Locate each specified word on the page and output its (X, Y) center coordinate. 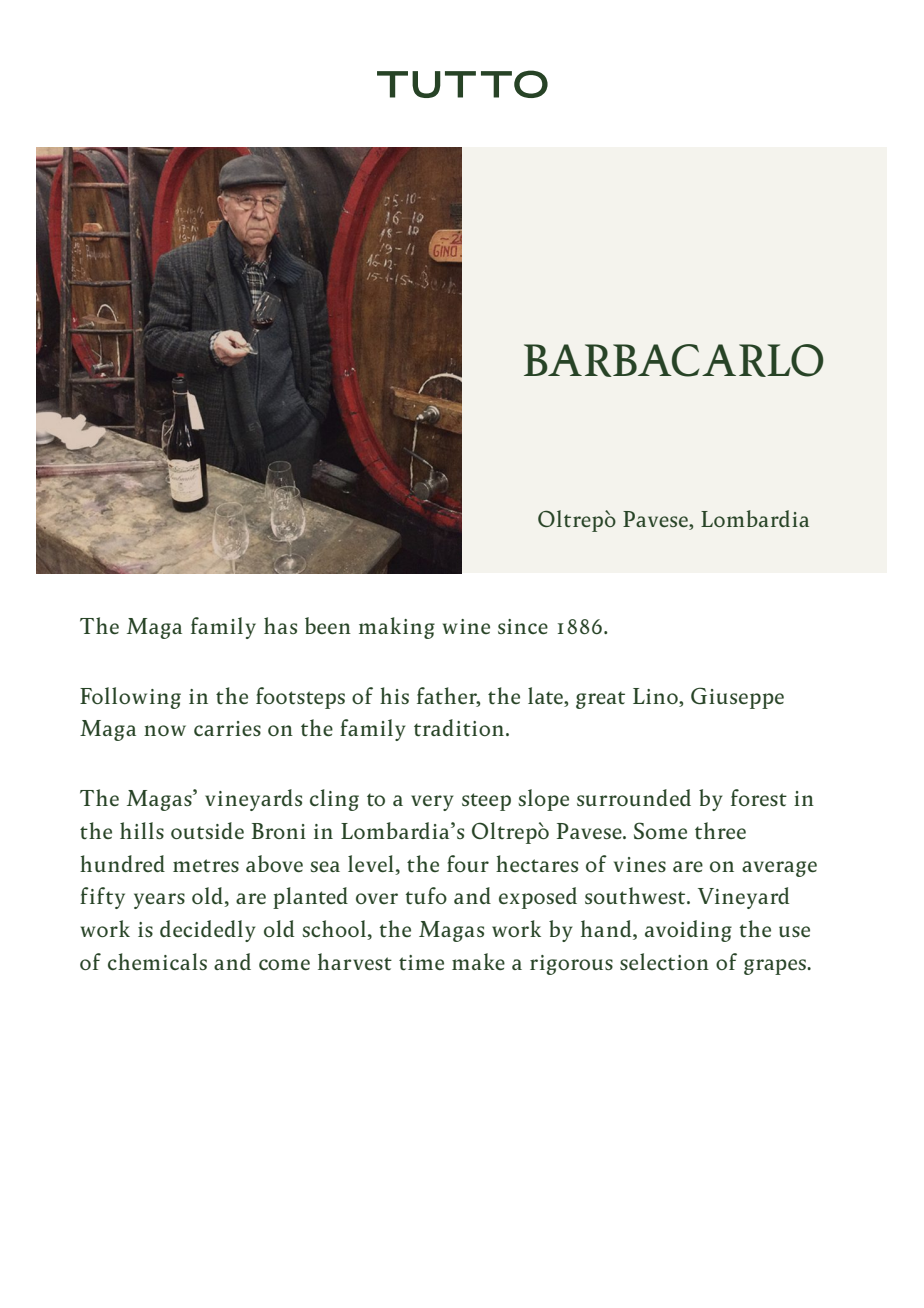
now (165, 730)
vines (640, 864)
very (432, 803)
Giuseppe (737, 698)
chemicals (157, 961)
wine (466, 626)
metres (206, 865)
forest (759, 797)
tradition (459, 727)
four (468, 863)
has (280, 625)
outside (207, 830)
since (523, 626)
